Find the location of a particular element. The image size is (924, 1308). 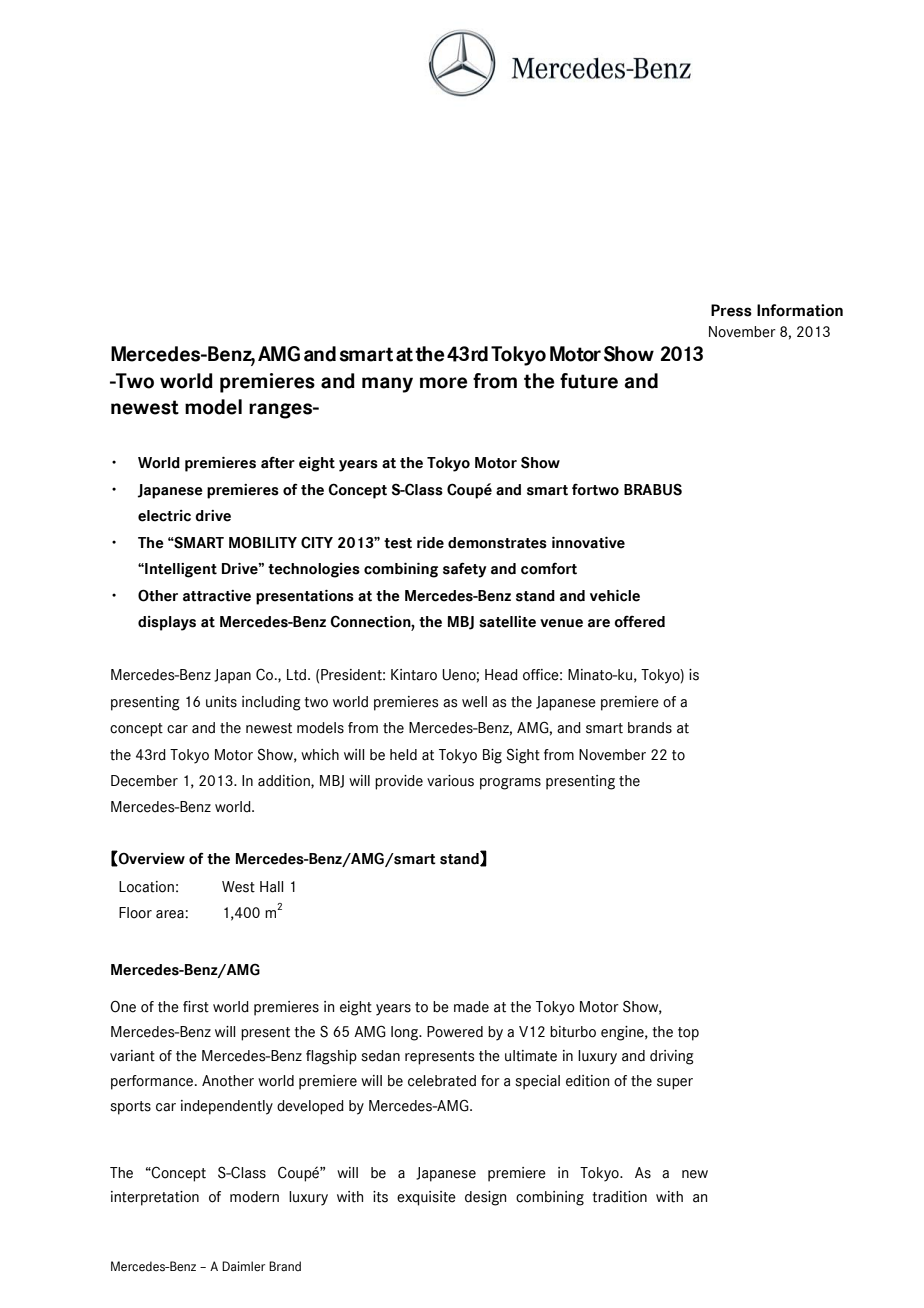

more is located at coordinates (444, 383).
